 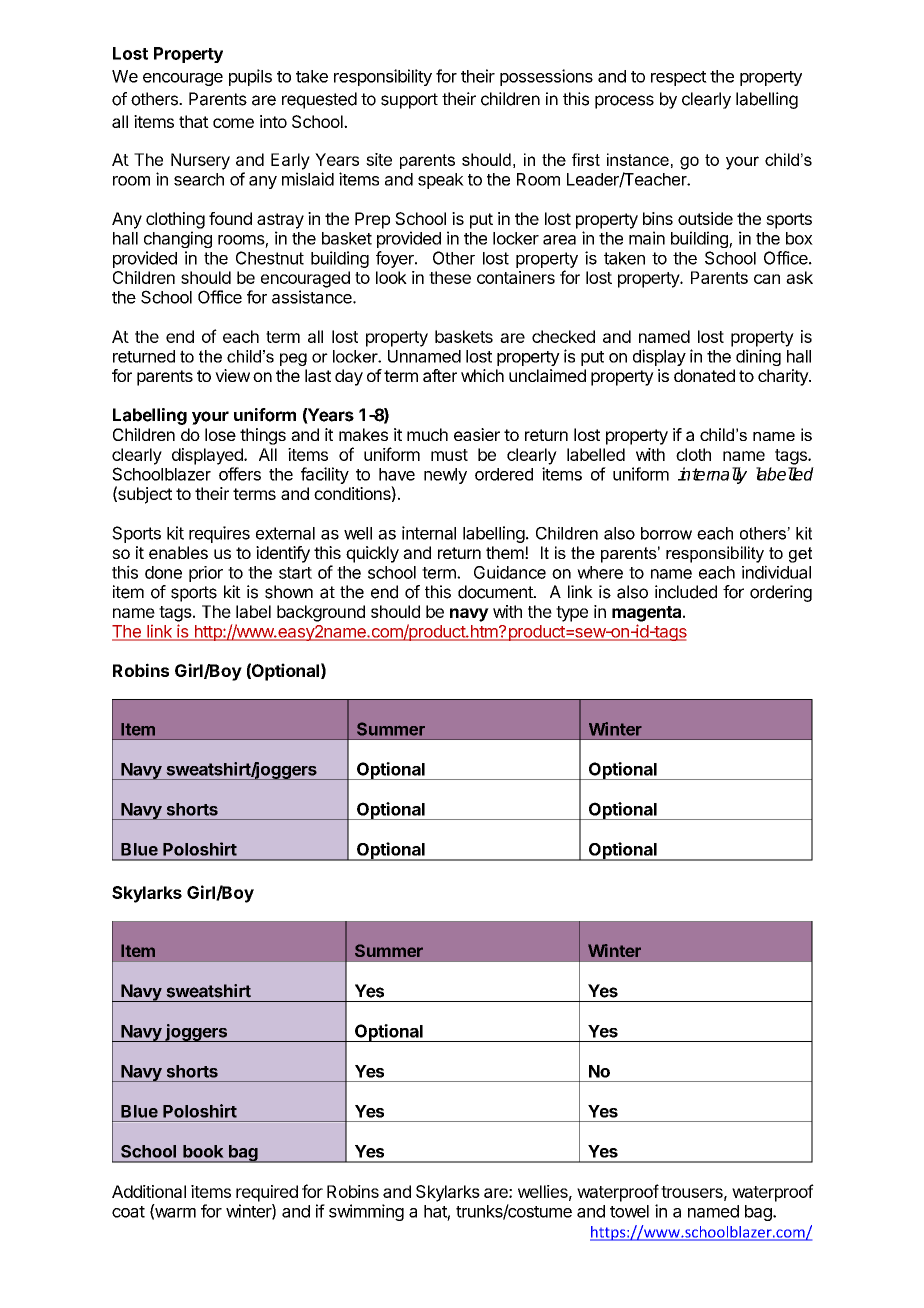 I want to click on respect, so click(x=679, y=78).
